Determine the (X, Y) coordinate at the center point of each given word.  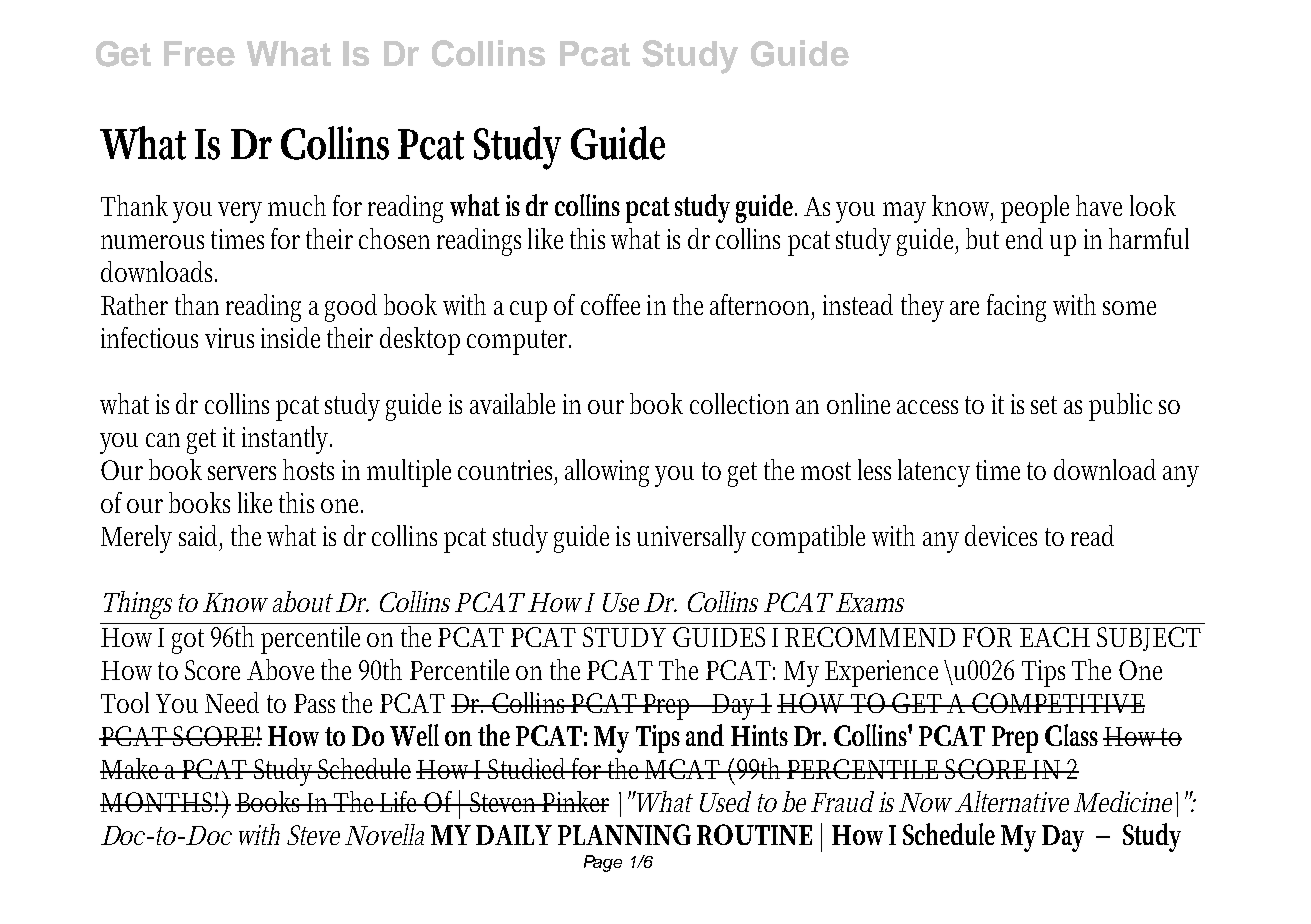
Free (199, 53)
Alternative (1012, 801)
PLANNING (624, 834)
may (904, 212)
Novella (384, 834)
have (1099, 205)
